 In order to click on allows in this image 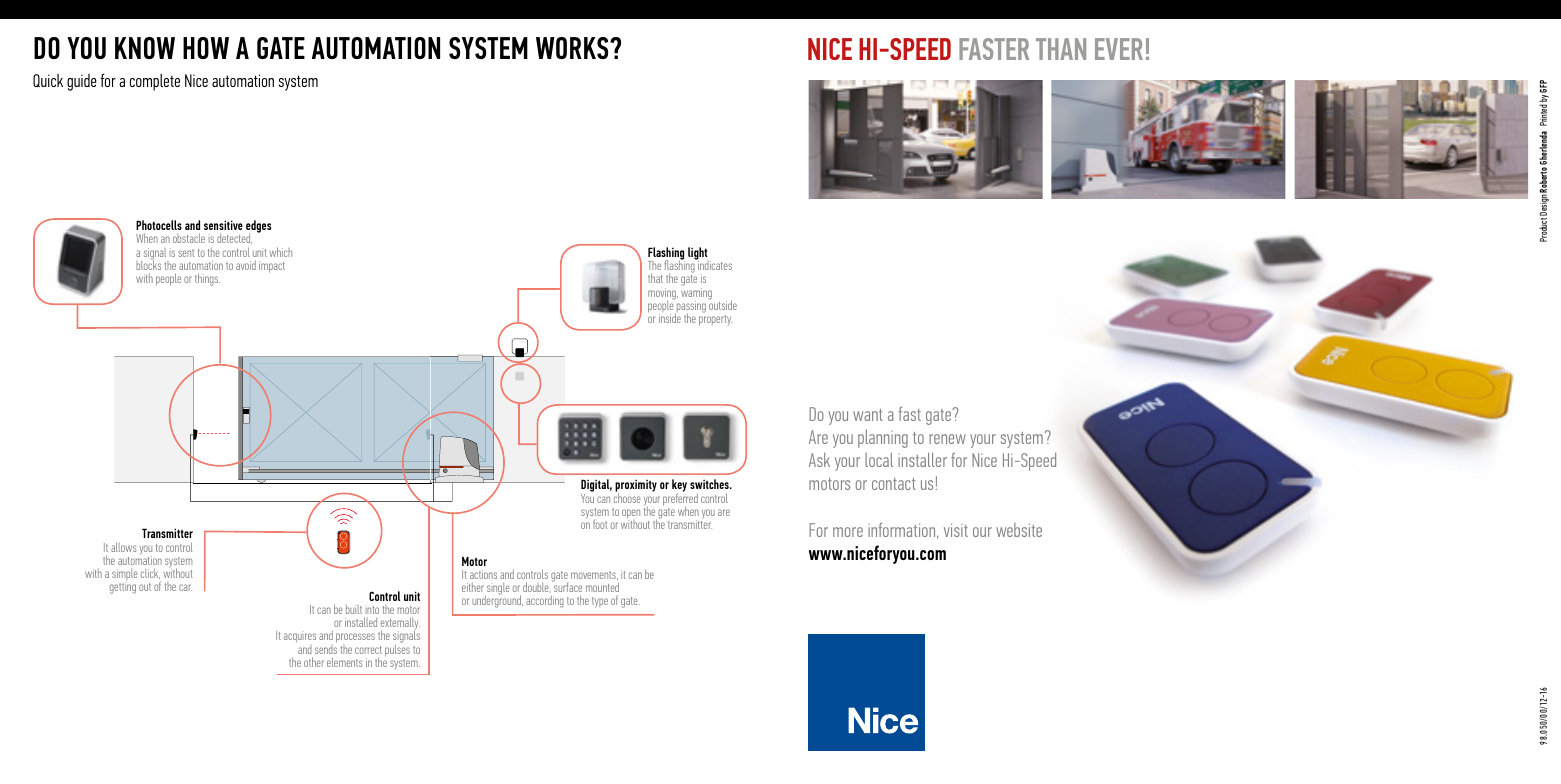, I will do `click(123, 547)`.
